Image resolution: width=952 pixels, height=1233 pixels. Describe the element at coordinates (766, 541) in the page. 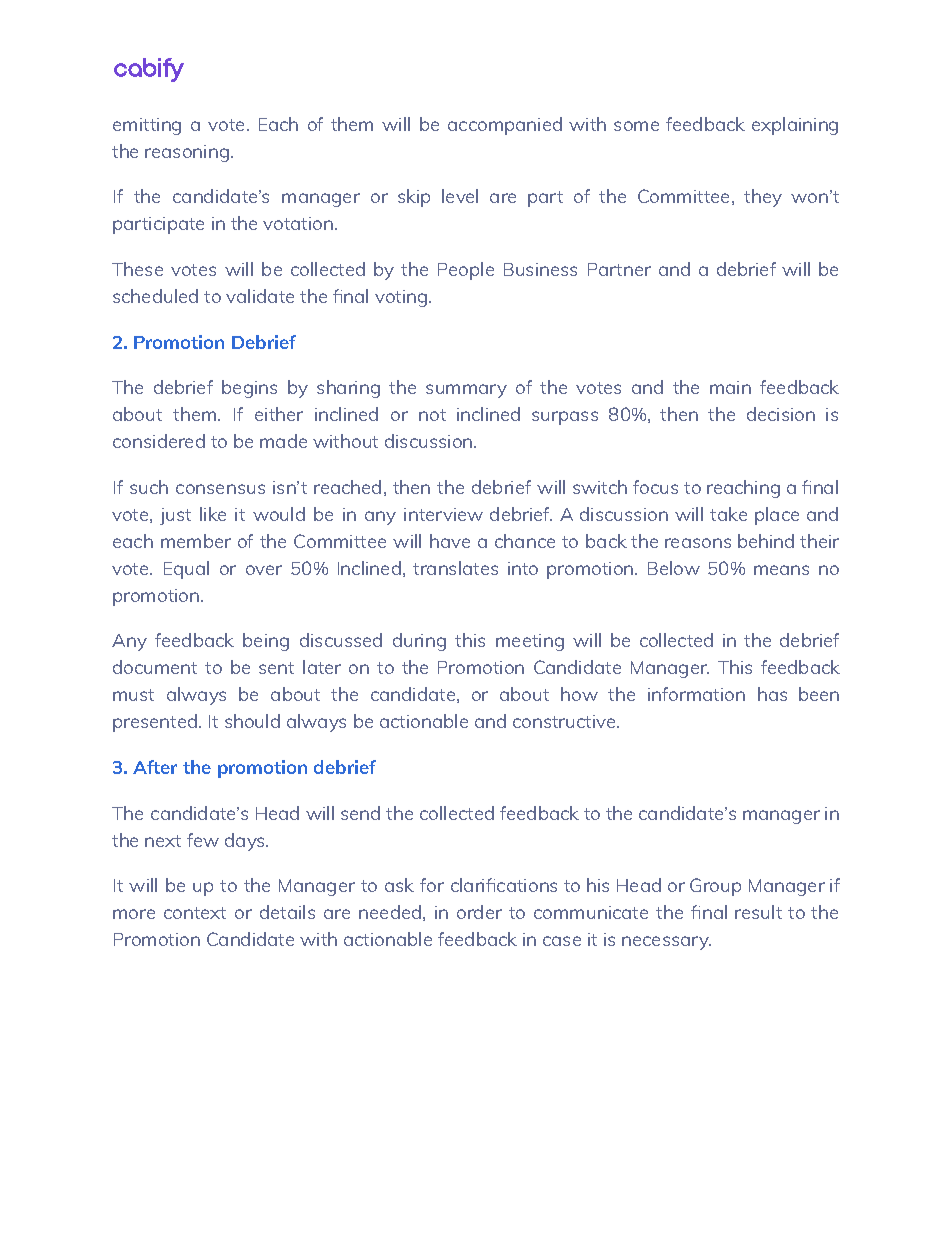

I see `behind` at that location.
